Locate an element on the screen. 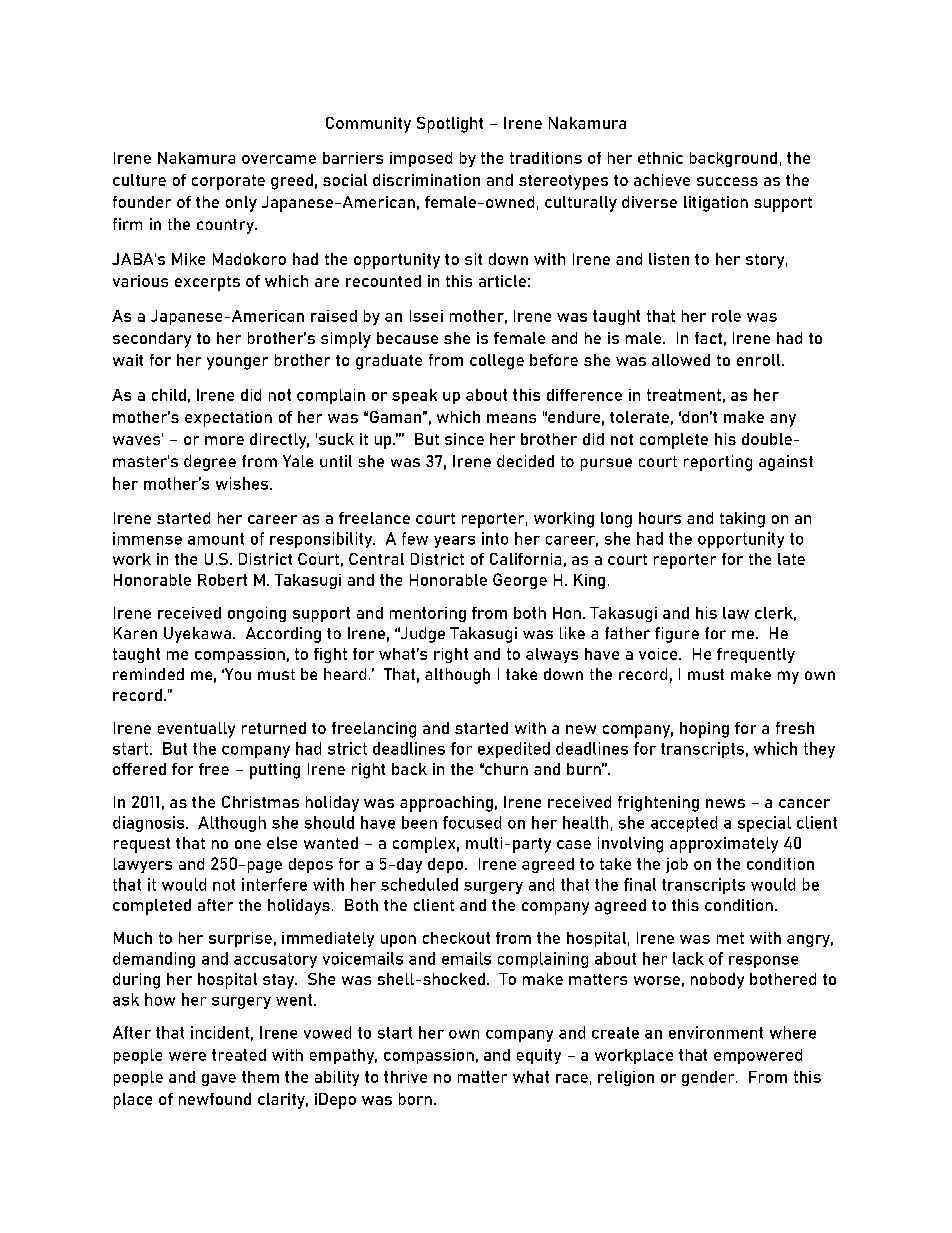  frequently is located at coordinates (756, 655).
